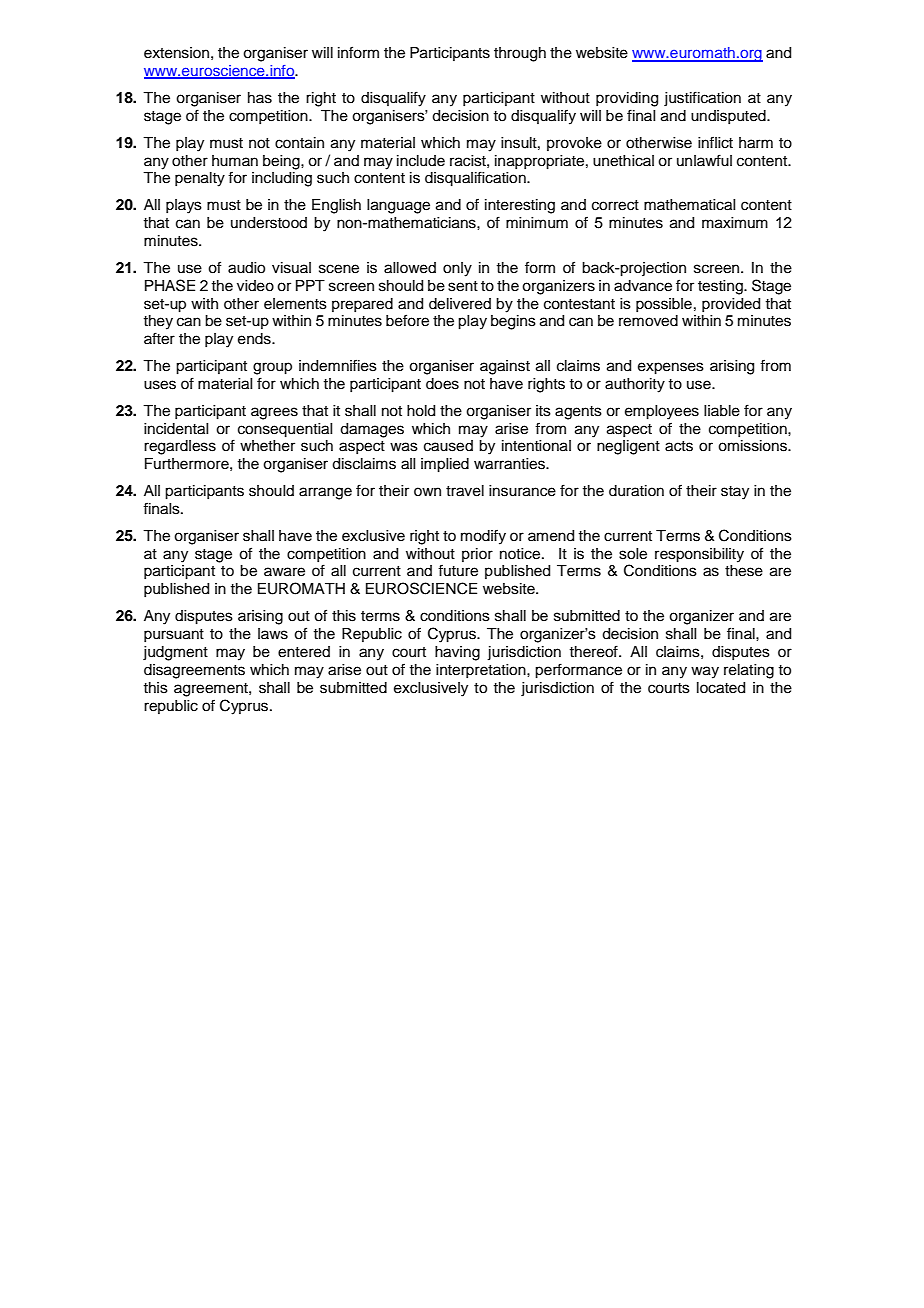 The image size is (924, 1308). I want to click on responsibility, so click(699, 555).
